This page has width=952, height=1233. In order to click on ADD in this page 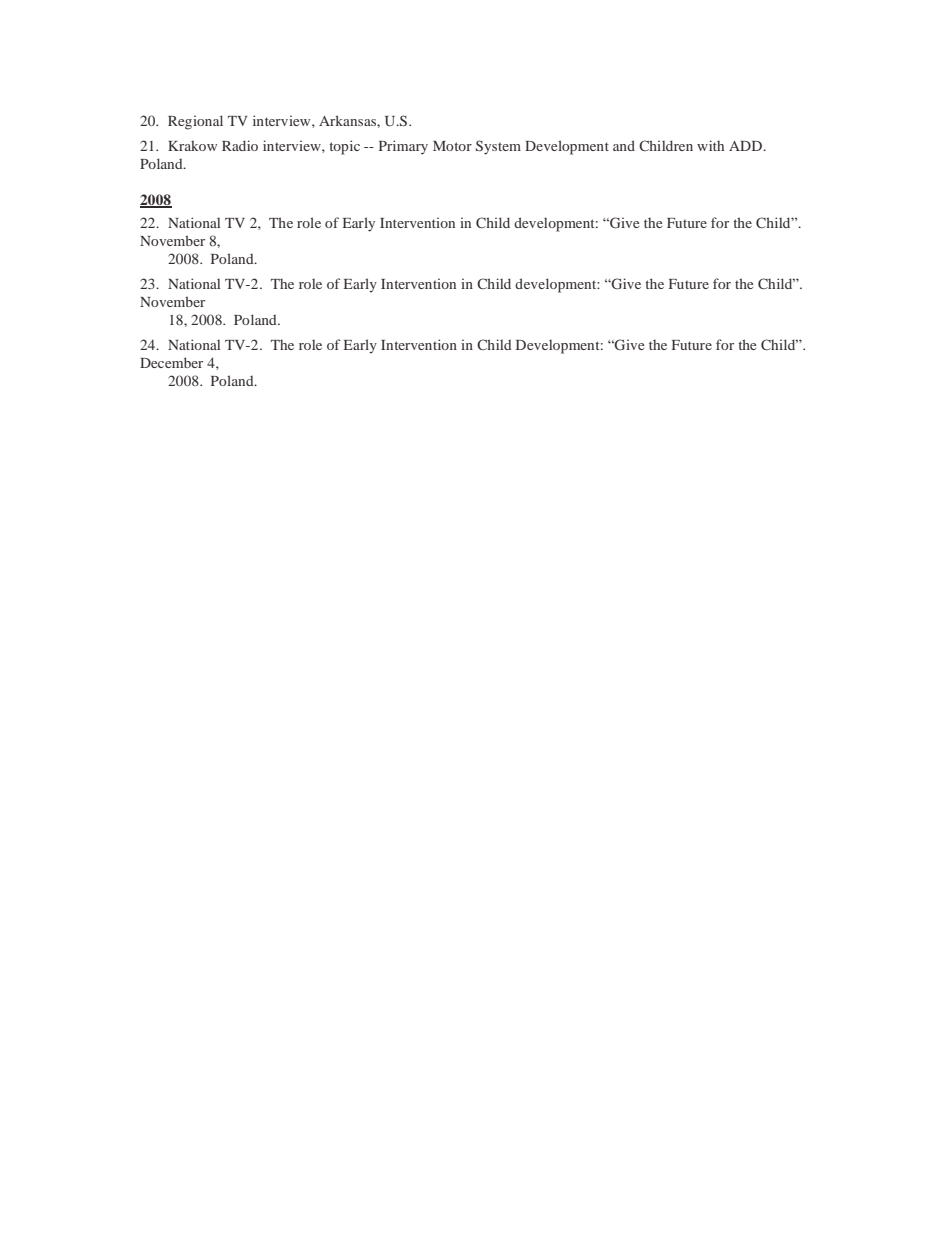, I will do `click(746, 146)`.
